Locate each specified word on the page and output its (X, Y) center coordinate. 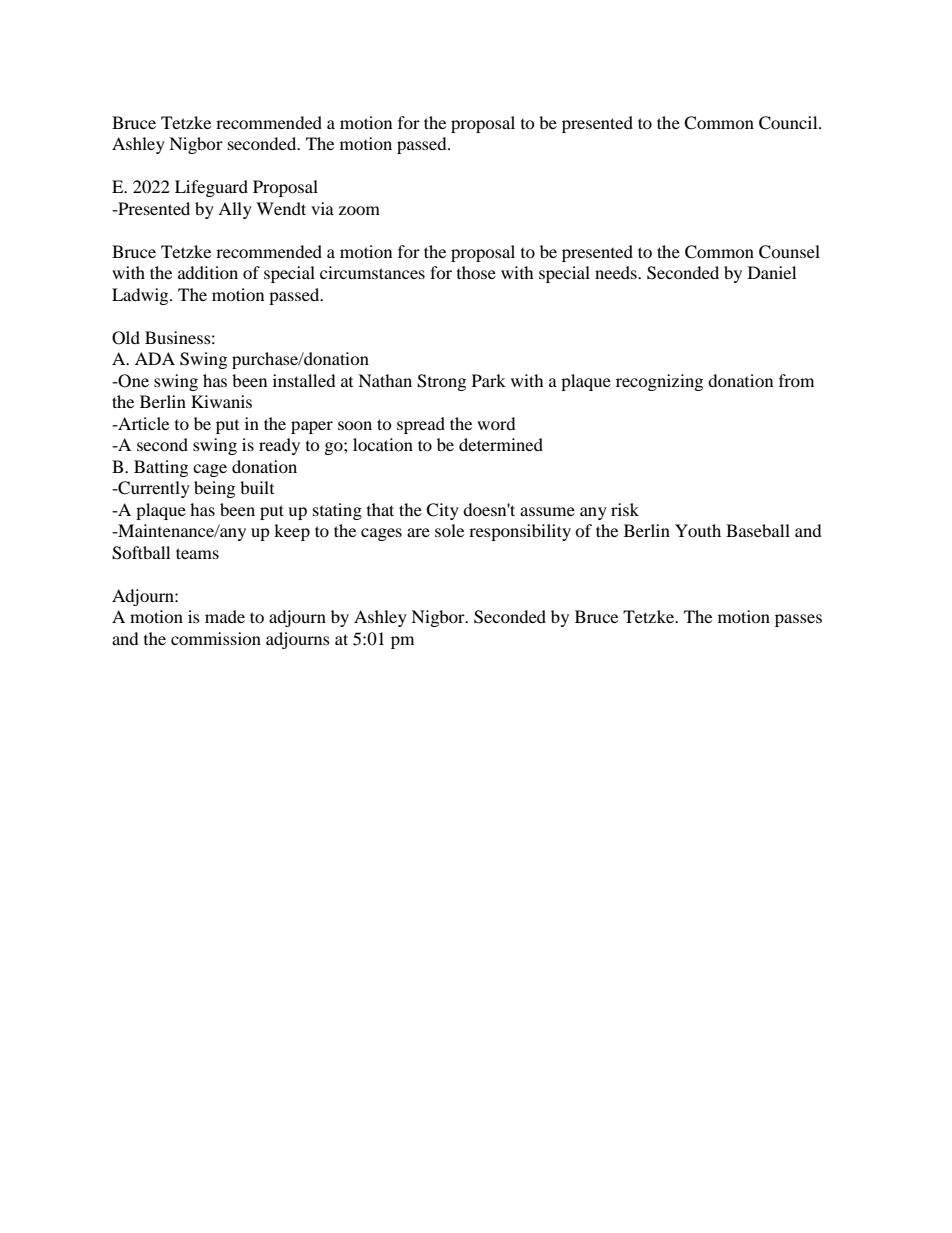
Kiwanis (221, 401)
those (476, 272)
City (442, 511)
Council (789, 123)
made (225, 616)
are (418, 532)
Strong (441, 382)
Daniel (772, 272)
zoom (359, 210)
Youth (698, 530)
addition (208, 272)
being (214, 489)
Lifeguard (211, 188)
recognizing (659, 382)
